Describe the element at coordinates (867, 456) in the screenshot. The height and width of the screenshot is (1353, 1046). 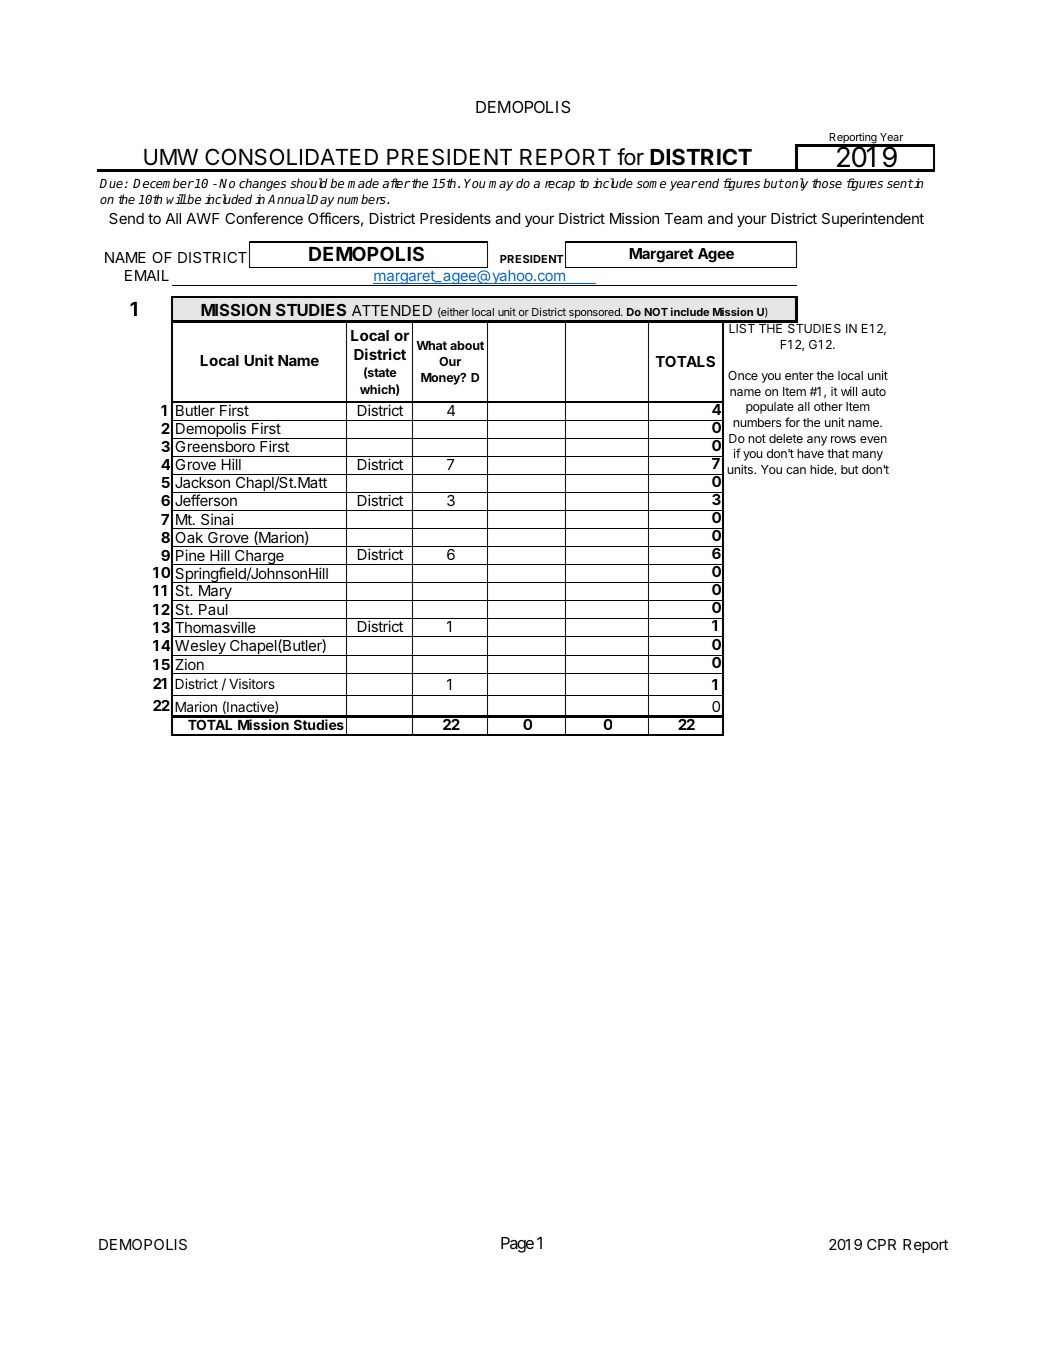
I see `many` at that location.
